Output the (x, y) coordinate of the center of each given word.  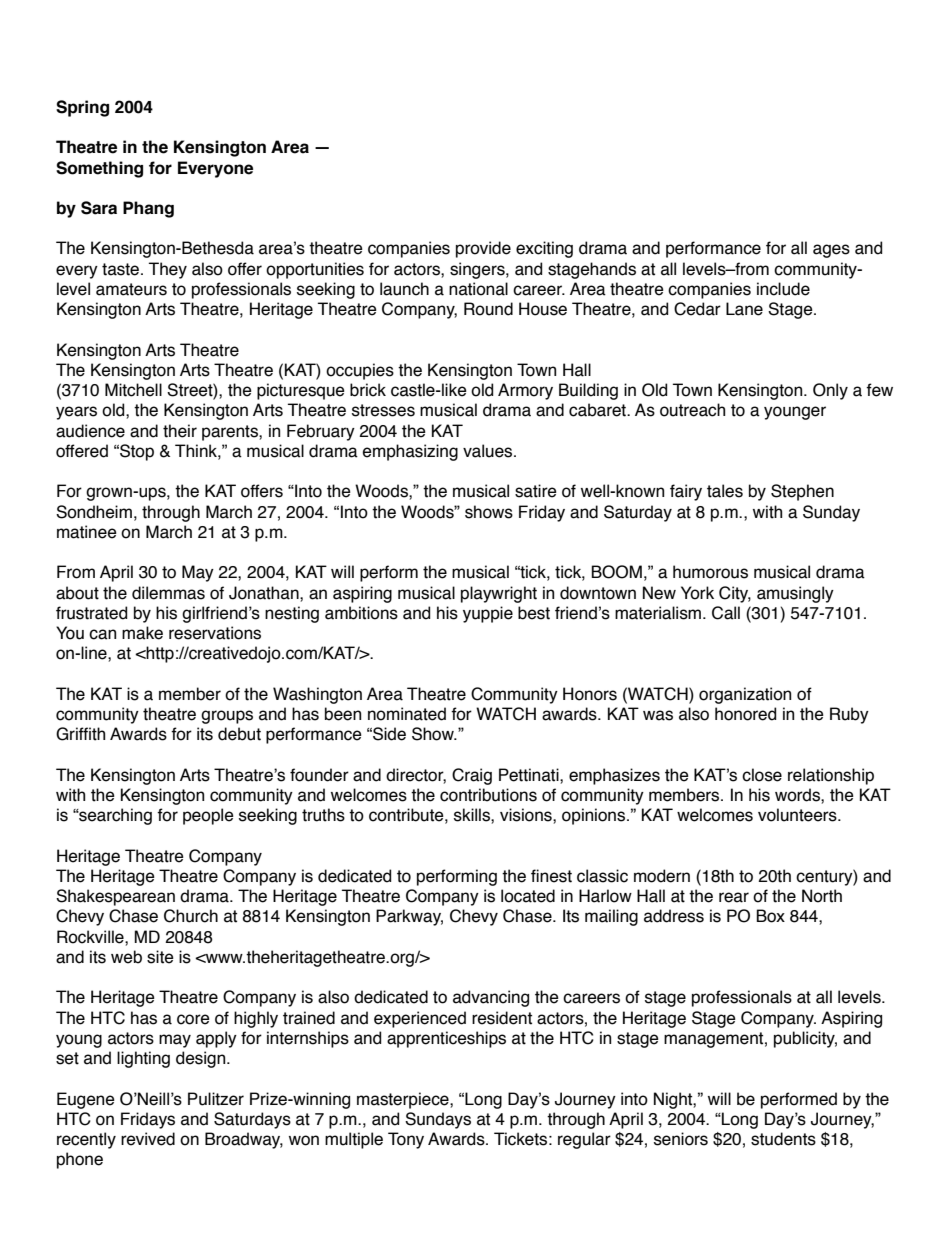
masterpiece (404, 1100)
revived (148, 1139)
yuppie (488, 614)
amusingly (795, 594)
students (783, 1139)
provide (483, 249)
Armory (525, 391)
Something (99, 169)
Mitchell (133, 390)
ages (831, 251)
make (142, 633)
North (822, 896)
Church (191, 916)
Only (830, 391)
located (528, 896)
